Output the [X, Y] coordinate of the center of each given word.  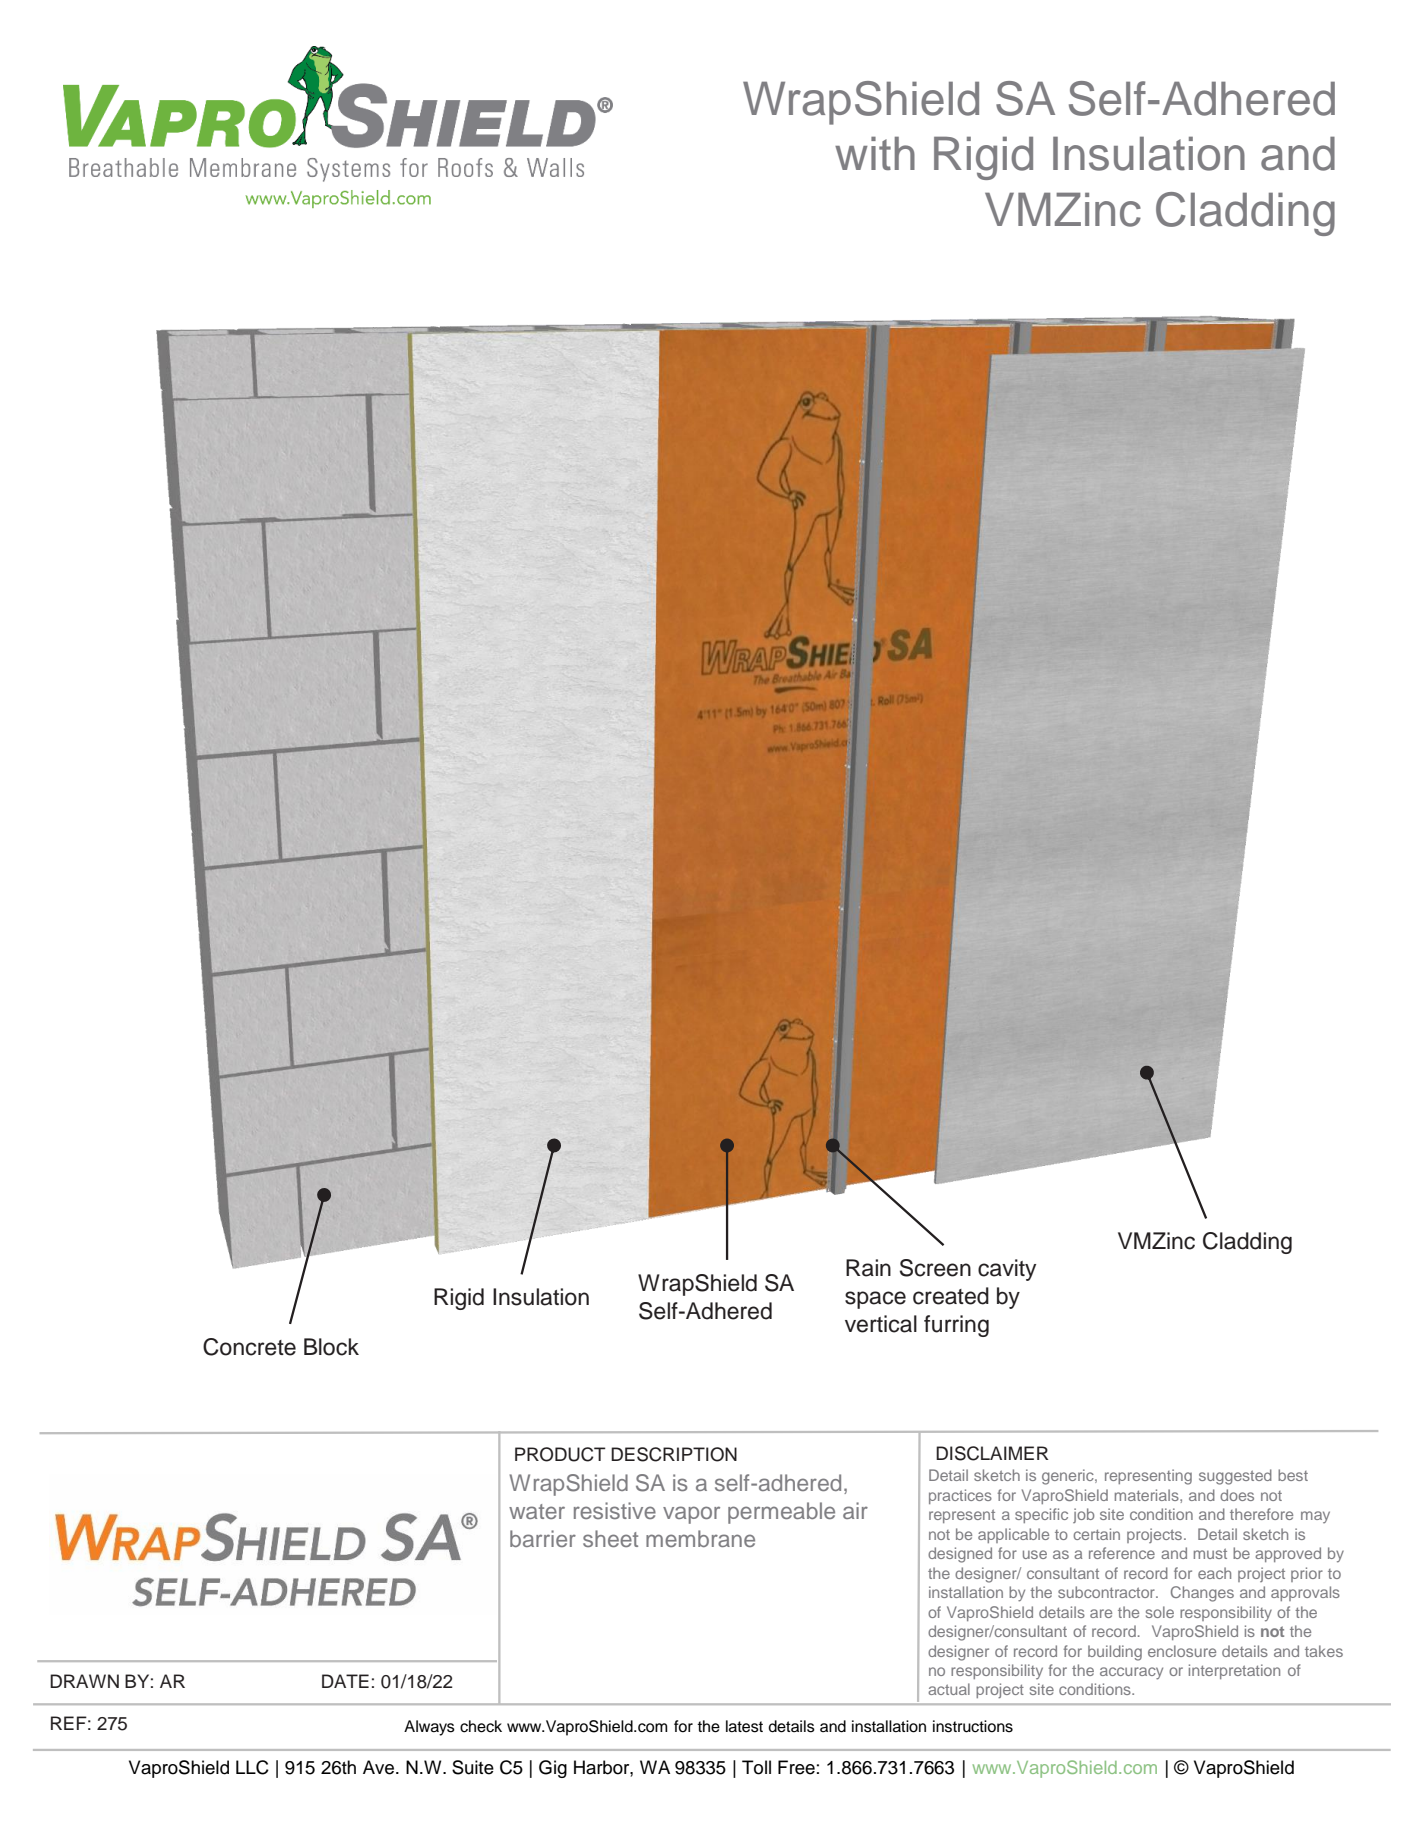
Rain [868, 1268]
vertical [881, 1324]
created [951, 1296]
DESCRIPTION [674, 1454]
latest [744, 1726]
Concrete [249, 1347]
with [875, 153]
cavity [1007, 1270]
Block [331, 1347]
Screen [935, 1268]
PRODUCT [560, 1454]
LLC [252, 1767]
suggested [1235, 1477]
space [875, 1300]
